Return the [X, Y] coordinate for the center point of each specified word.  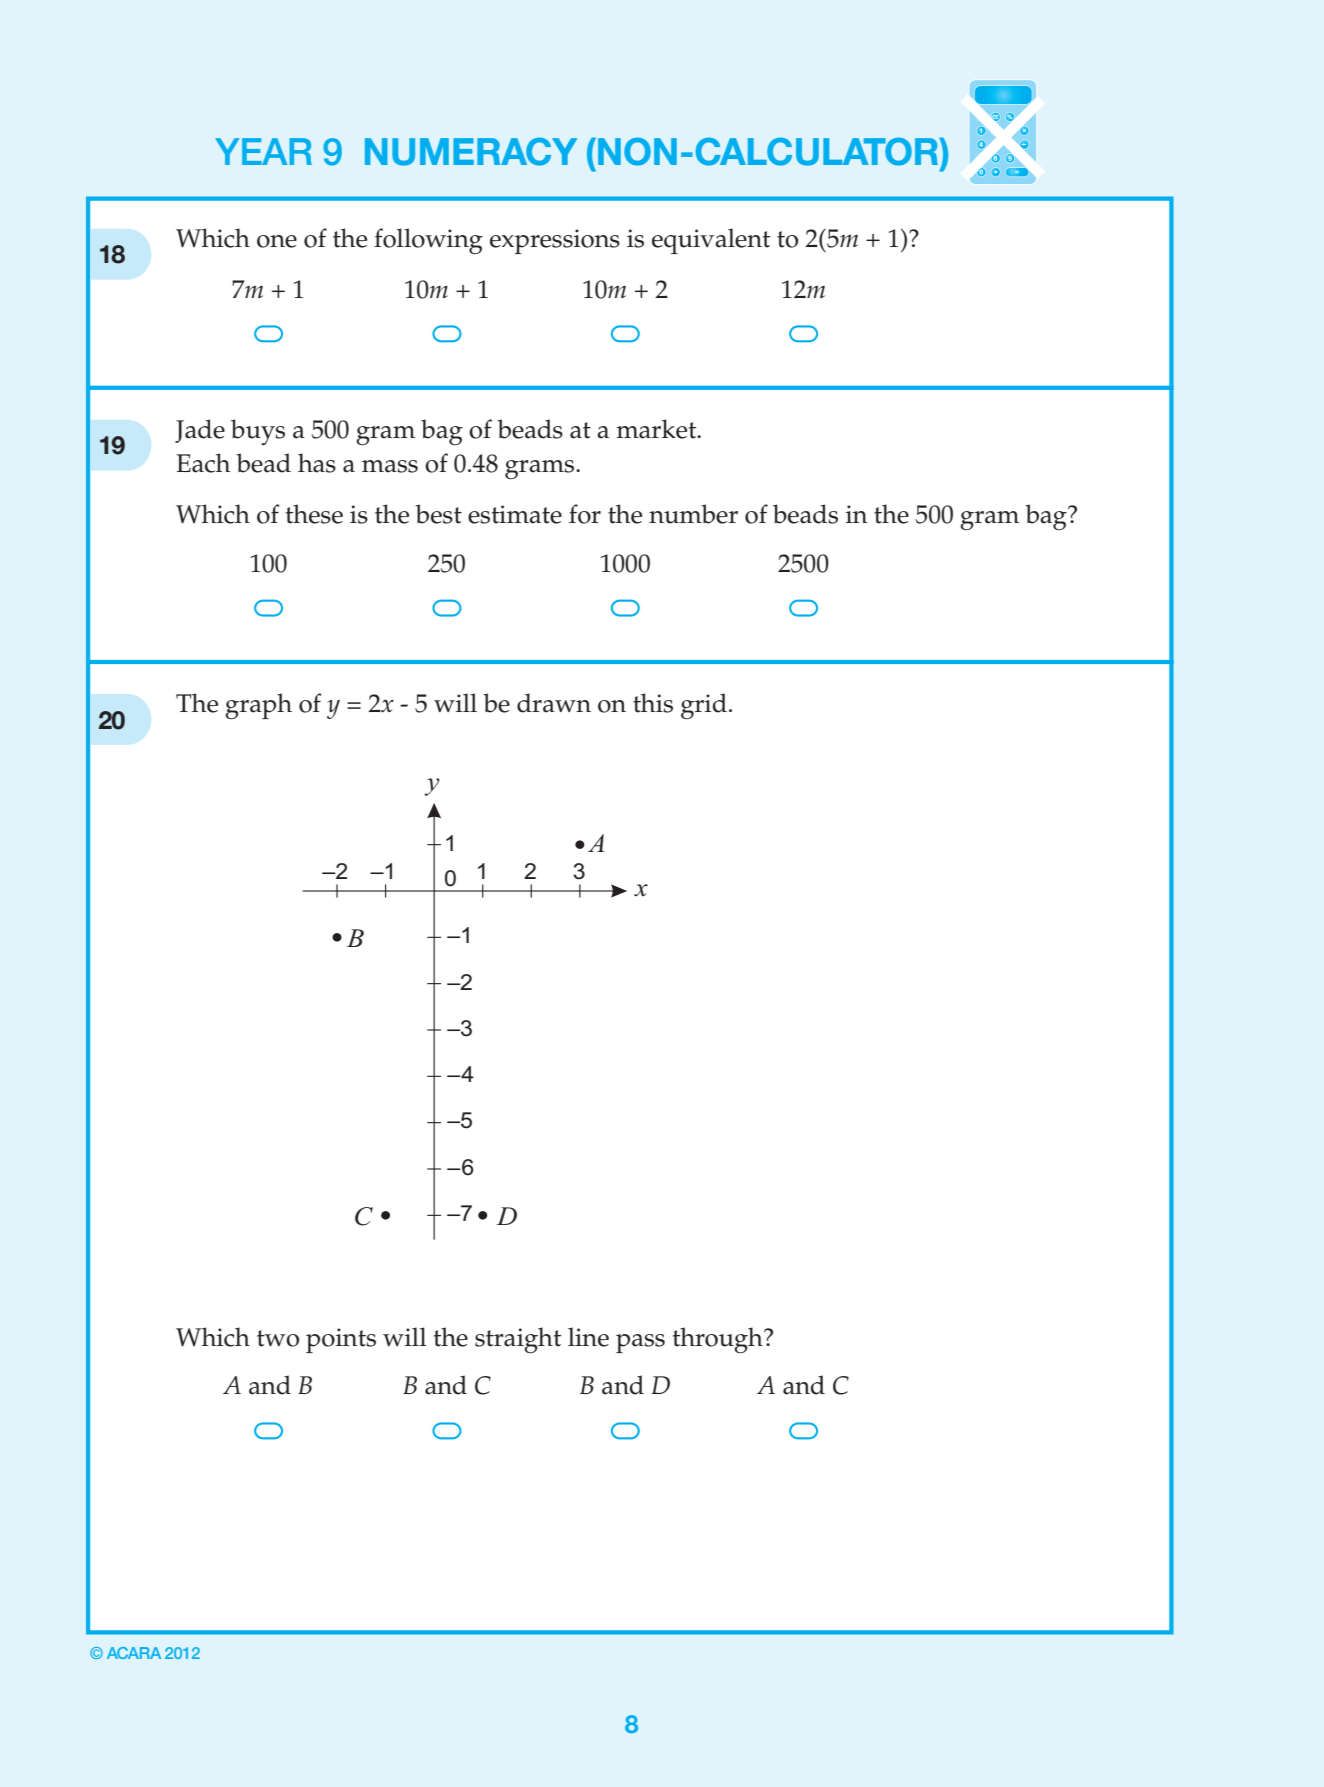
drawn [554, 703]
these [314, 514]
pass [640, 1343]
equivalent [711, 241]
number [693, 514]
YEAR [263, 151]
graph [258, 706]
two [278, 1338]
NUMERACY [471, 152]
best [438, 514]
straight [518, 1340]
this [653, 703]
